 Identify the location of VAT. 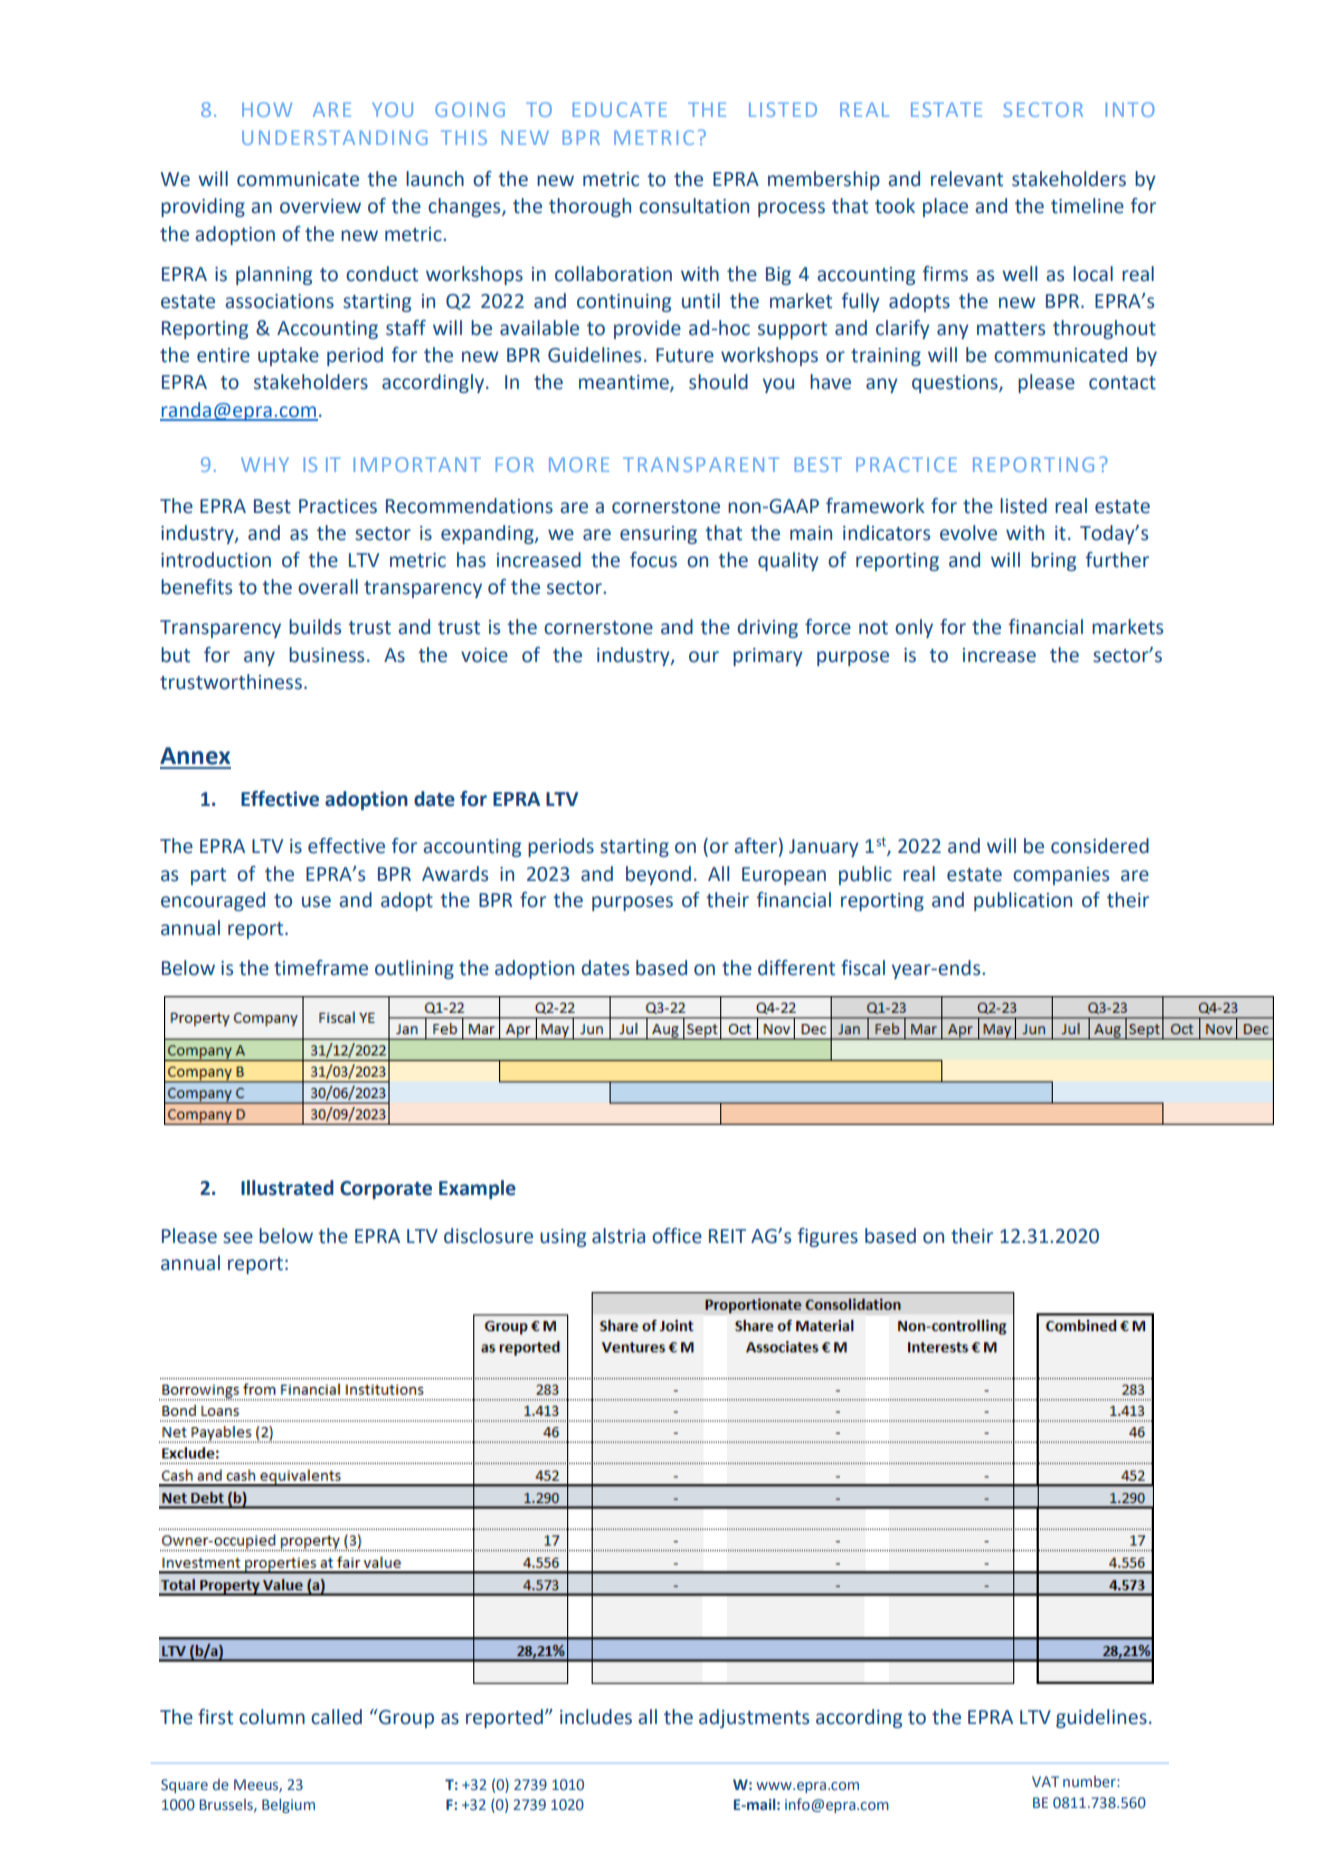
(1045, 1781).
